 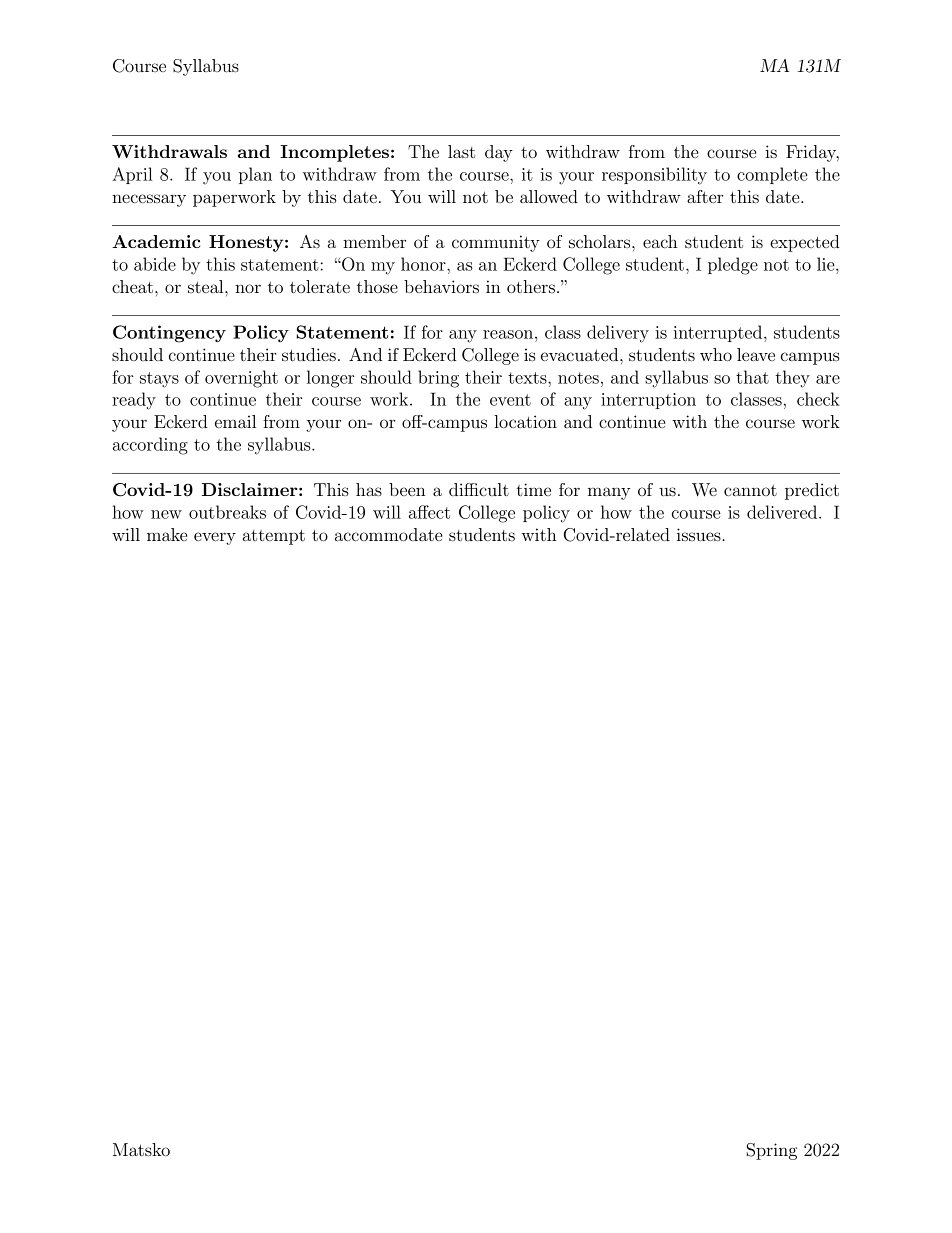 What do you see at coordinates (274, 537) in the image?
I see `attempt` at bounding box center [274, 537].
